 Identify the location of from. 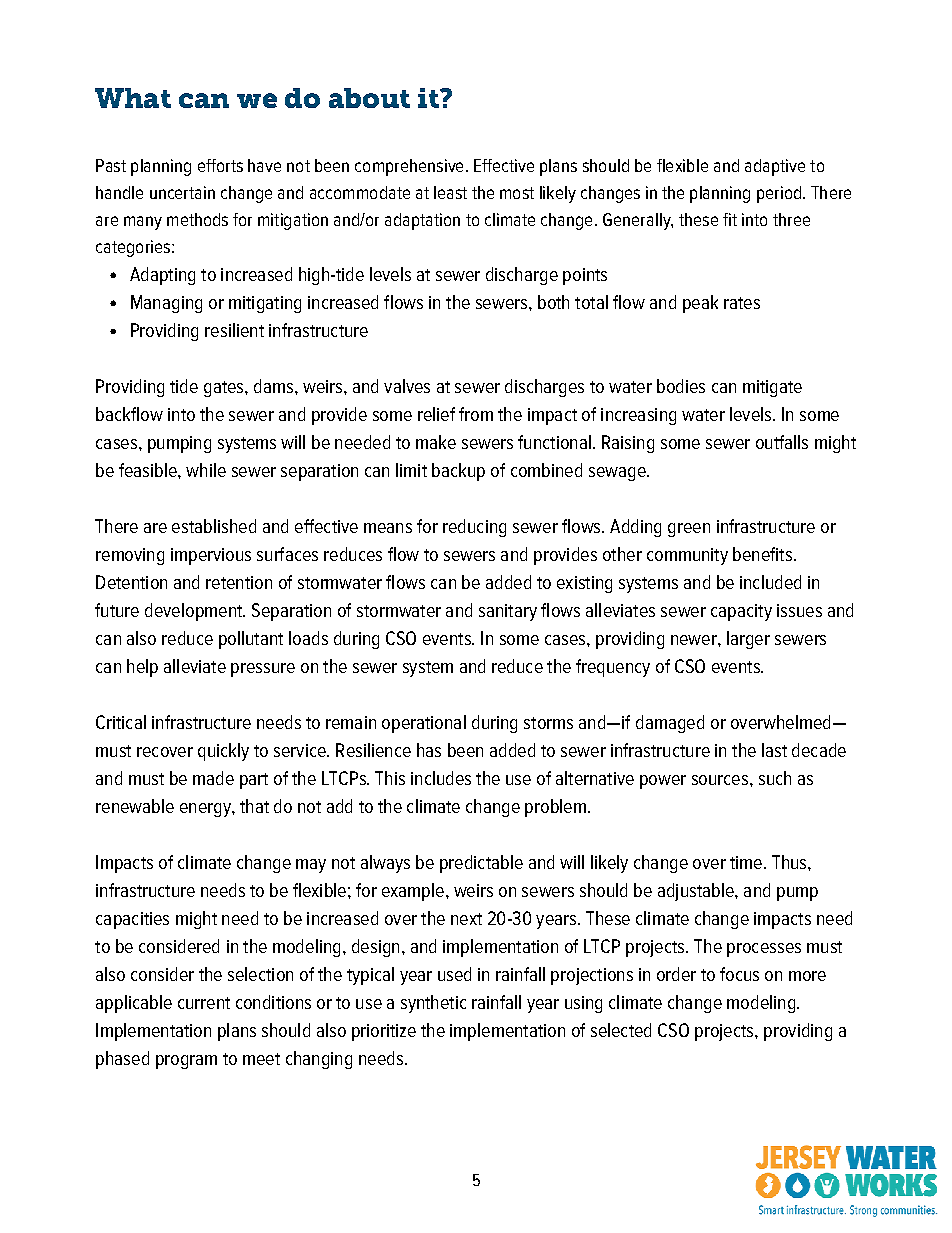
(476, 414).
